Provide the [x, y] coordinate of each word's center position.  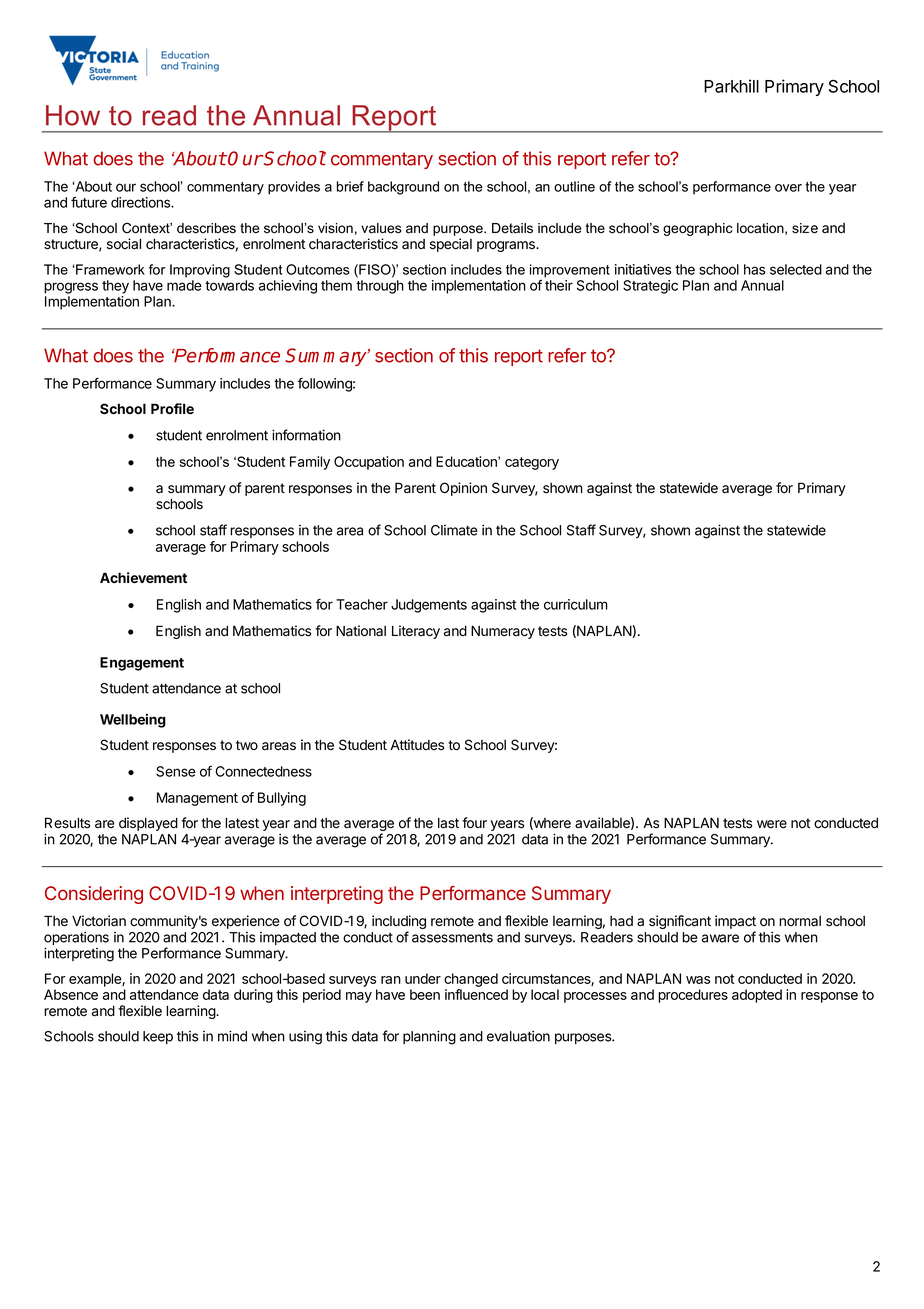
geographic [697, 229]
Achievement [143, 577]
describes [206, 228]
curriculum [576, 604]
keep [158, 1037]
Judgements [429, 606]
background [403, 188]
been [425, 994]
